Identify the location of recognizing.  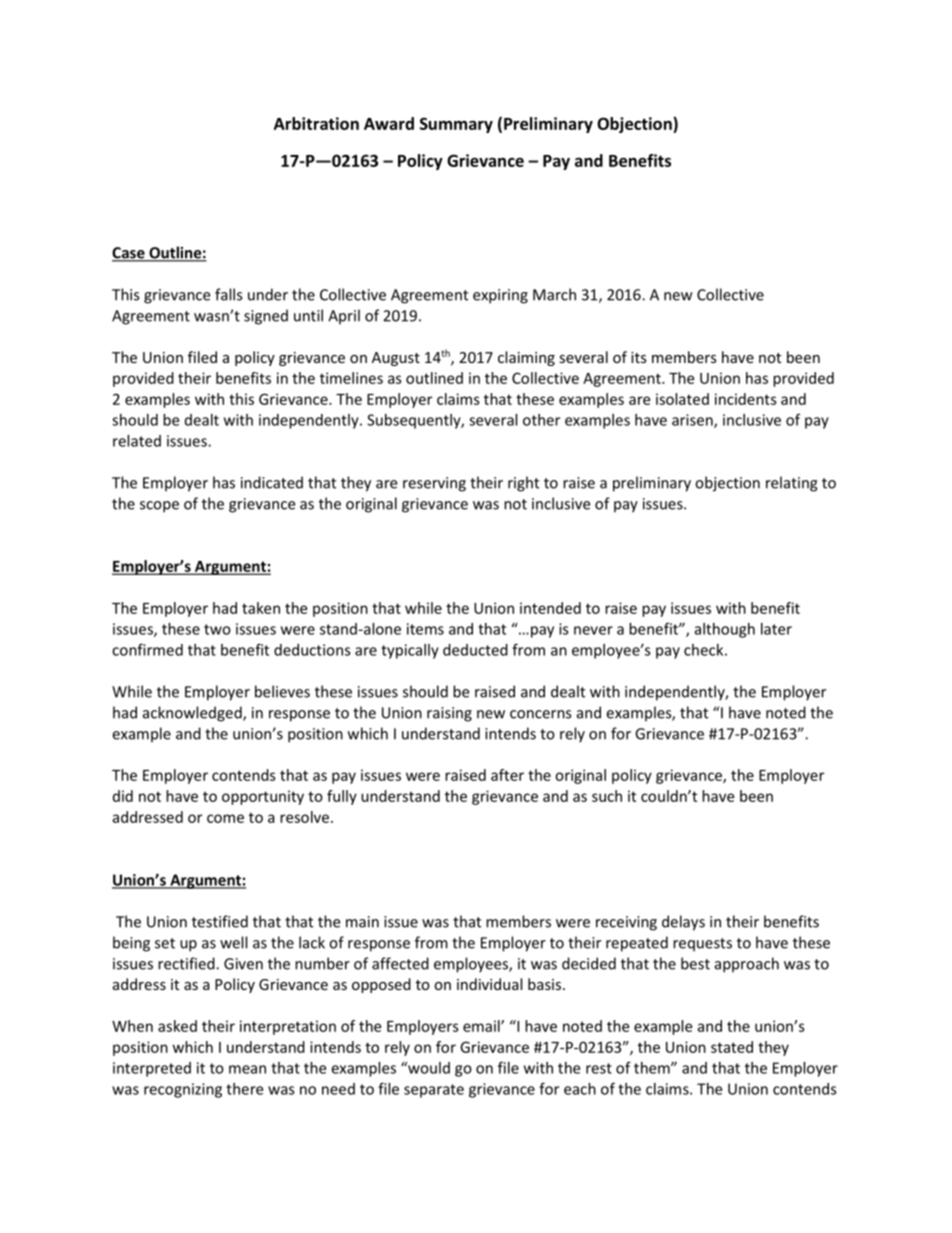
(183, 1090).
